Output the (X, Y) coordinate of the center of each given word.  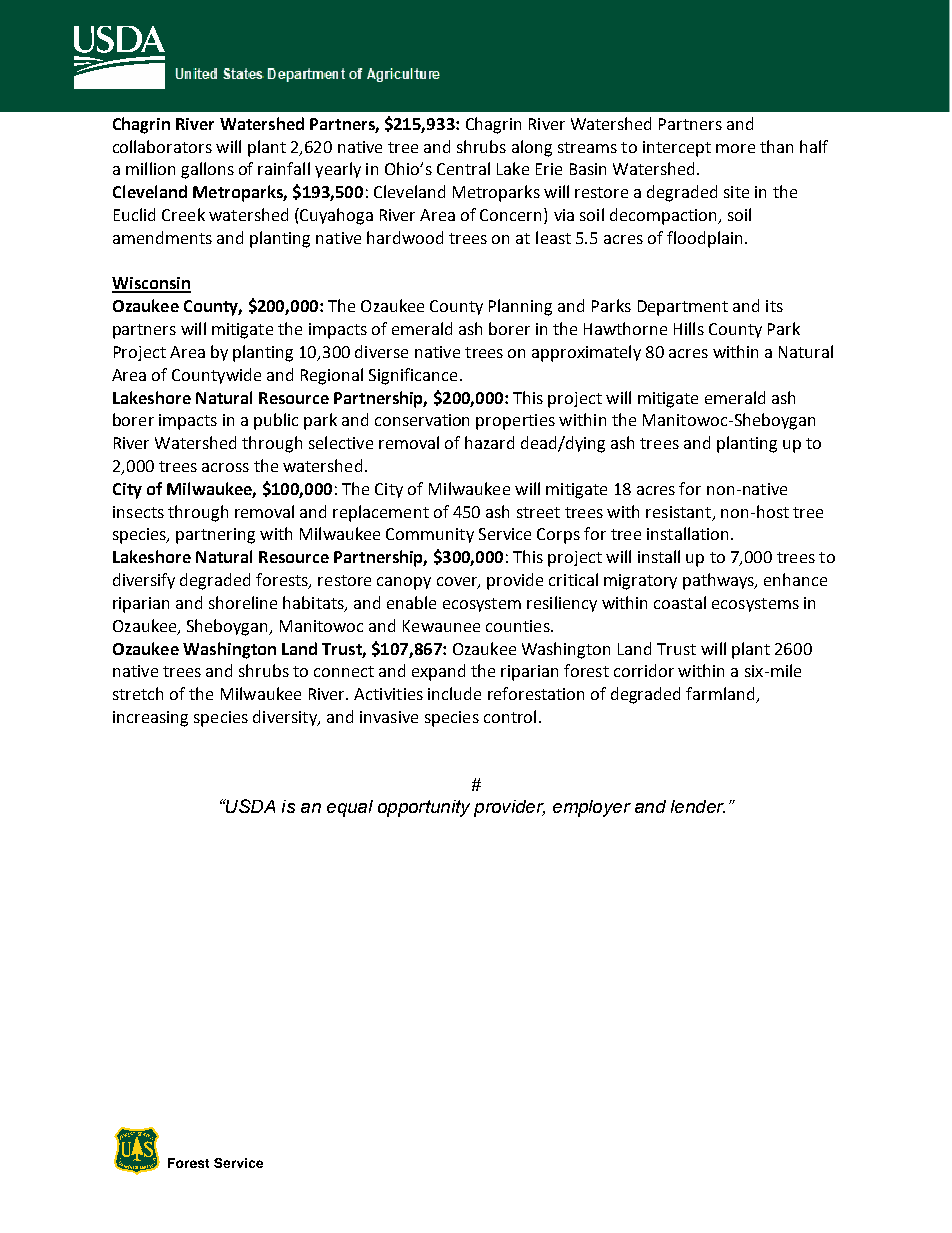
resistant (678, 512)
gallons (207, 170)
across (225, 467)
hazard (489, 442)
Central (463, 168)
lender (698, 806)
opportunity (424, 808)
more (735, 148)
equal (350, 808)
